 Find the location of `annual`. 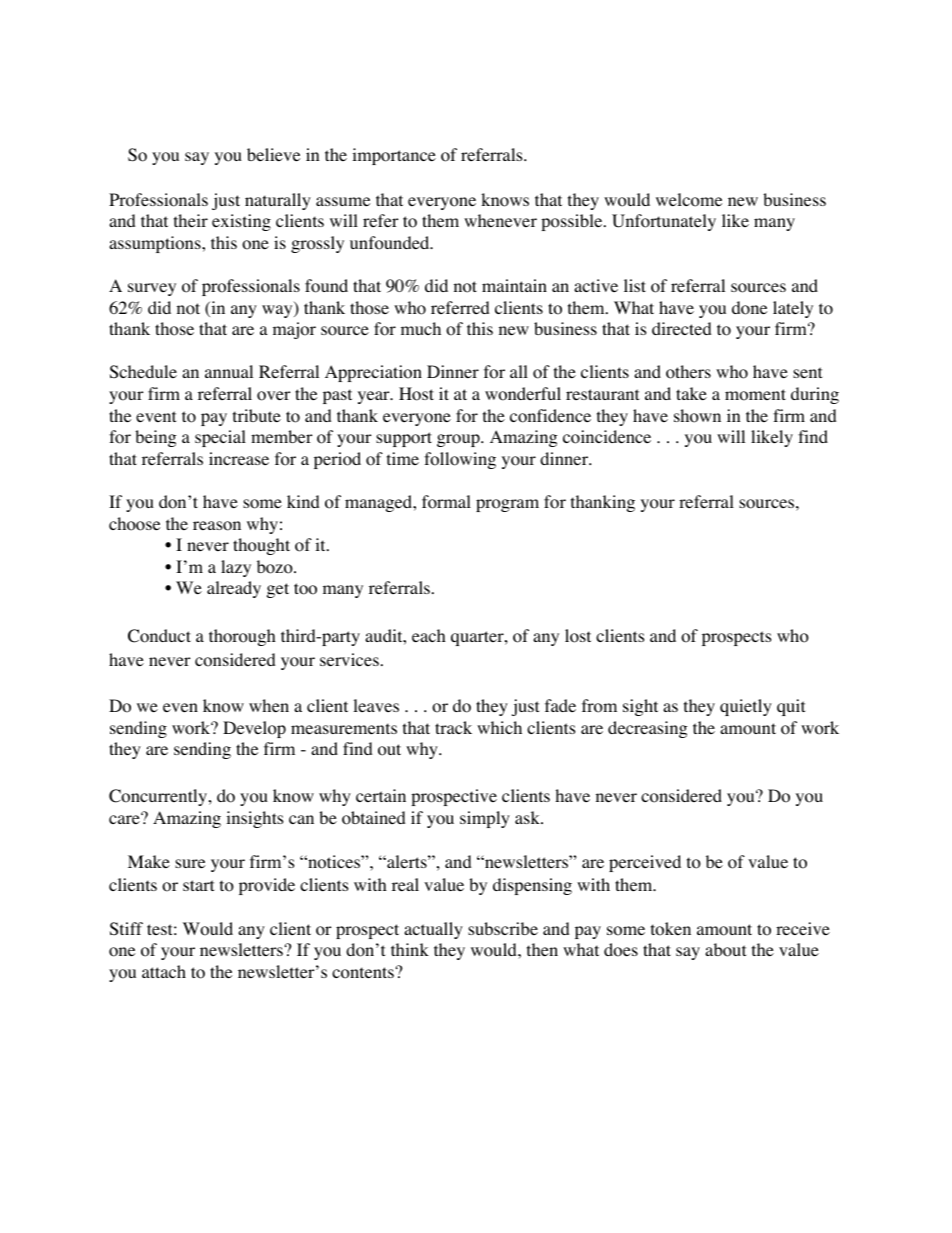

annual is located at coordinates (229, 371).
